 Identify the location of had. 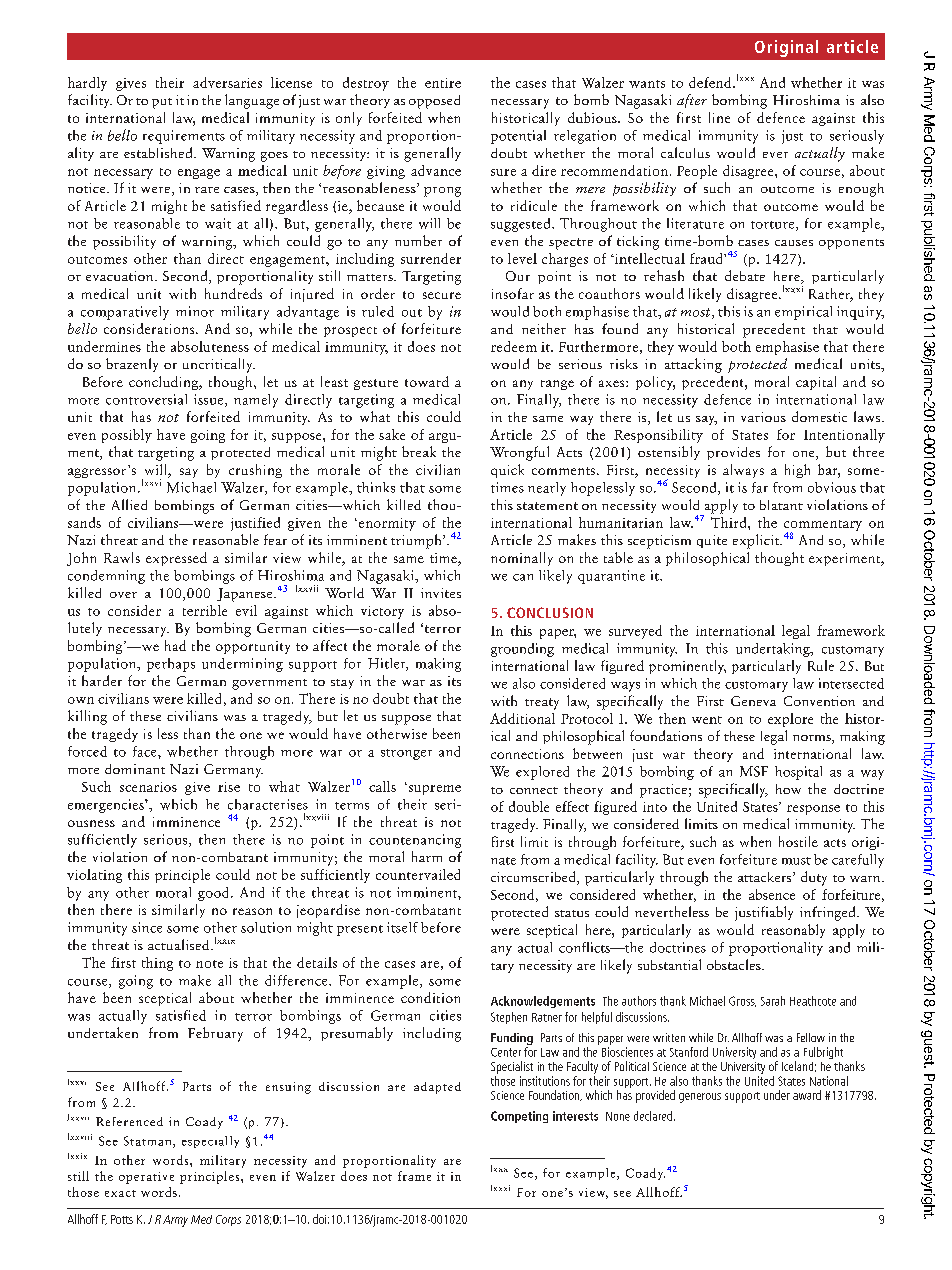
(175, 645).
